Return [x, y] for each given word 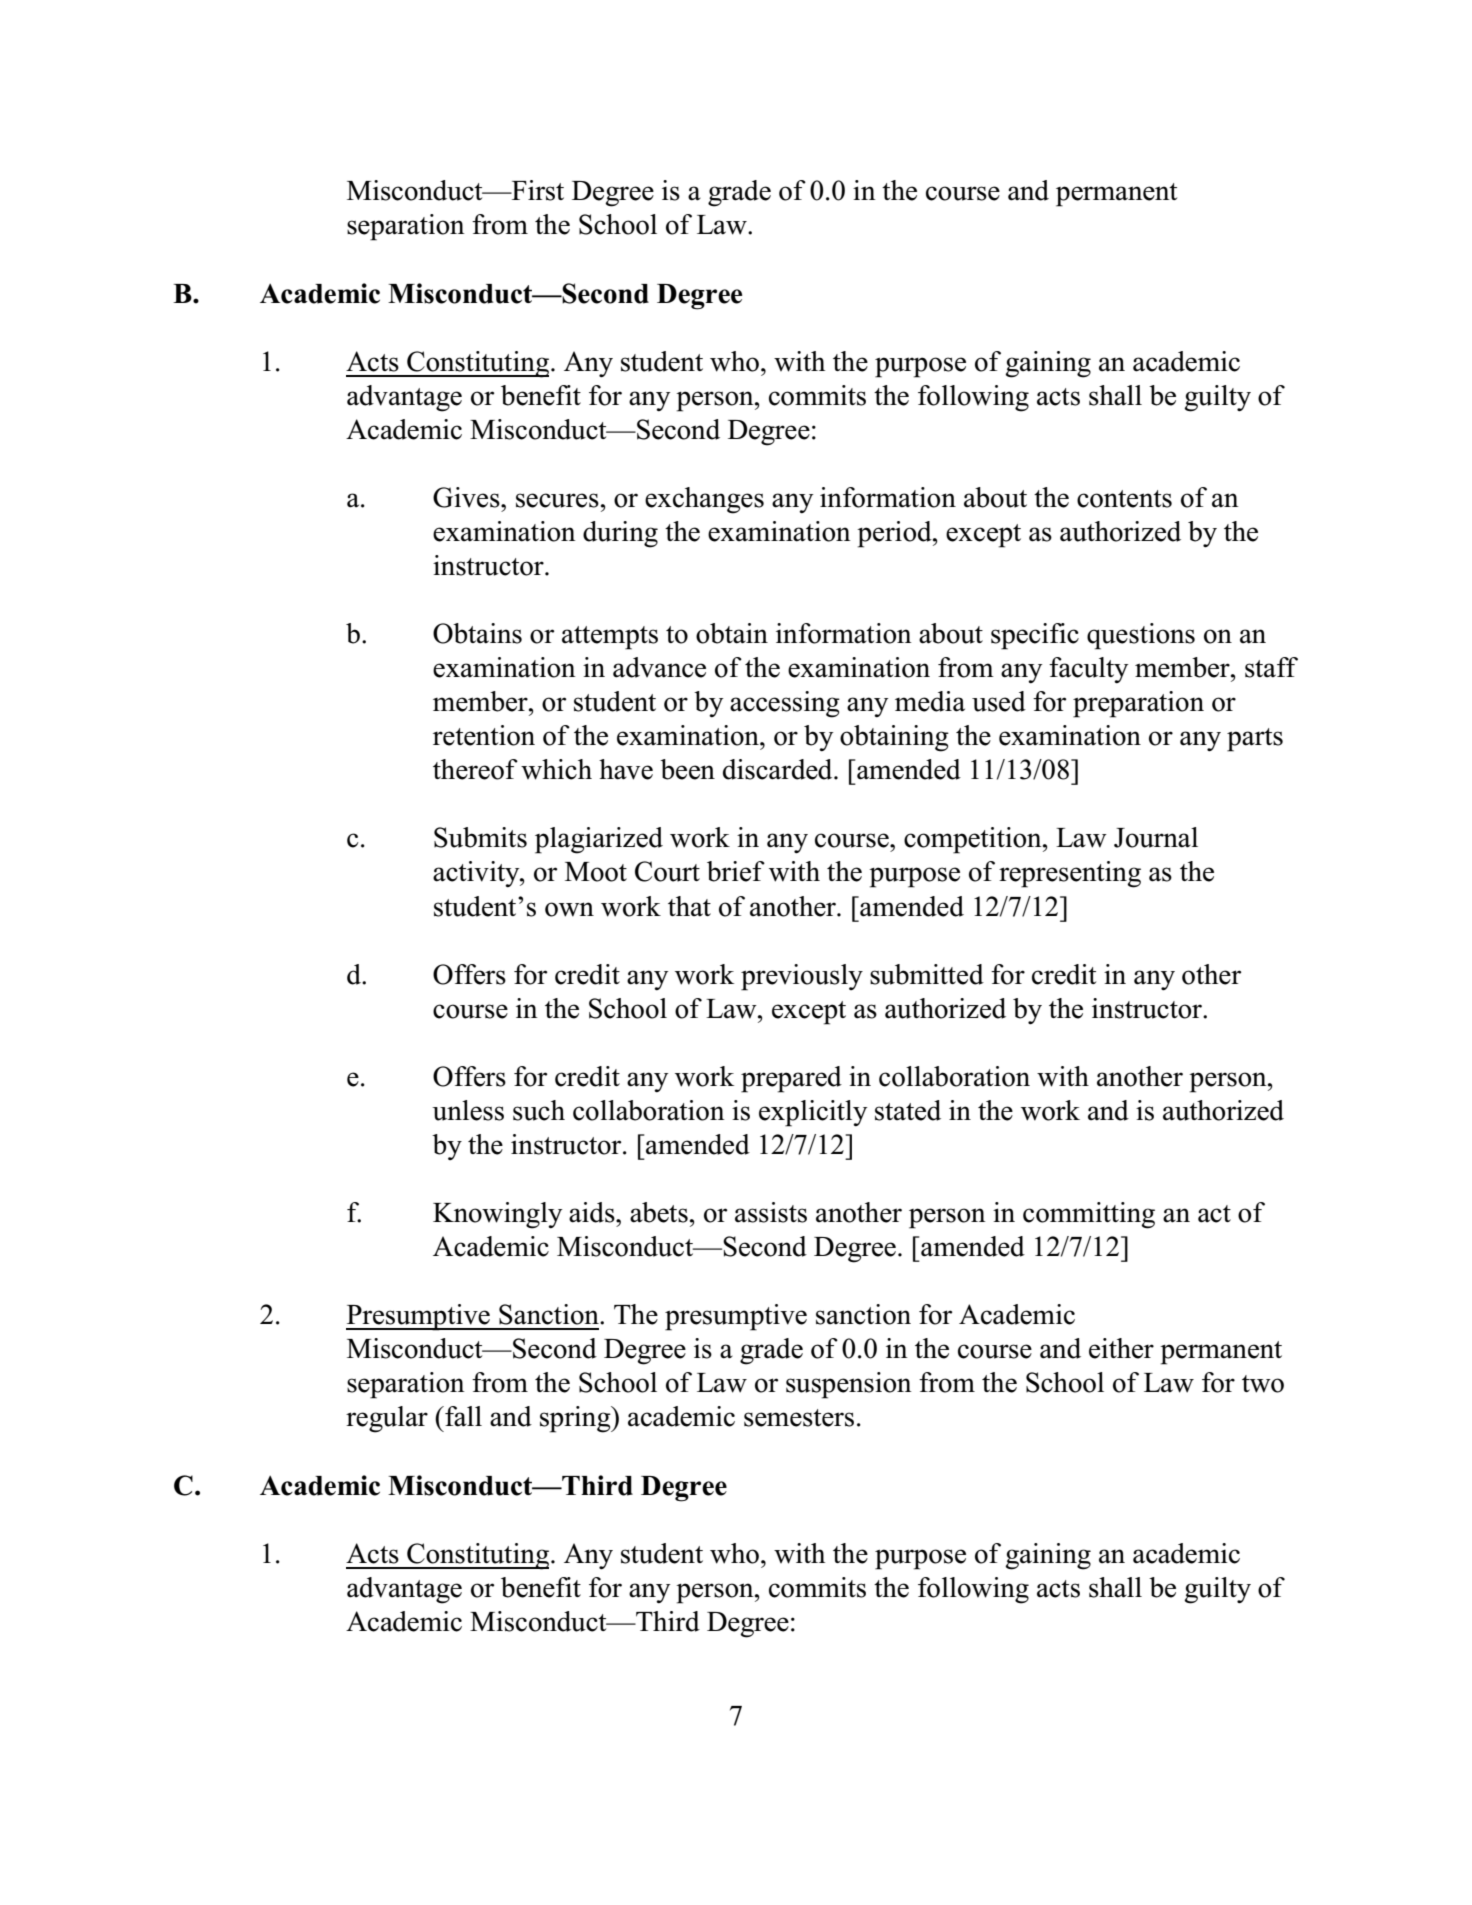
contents [1124, 499]
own [569, 909]
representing [1070, 874]
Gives [467, 497]
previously [802, 977]
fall [462, 1416]
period [895, 534]
